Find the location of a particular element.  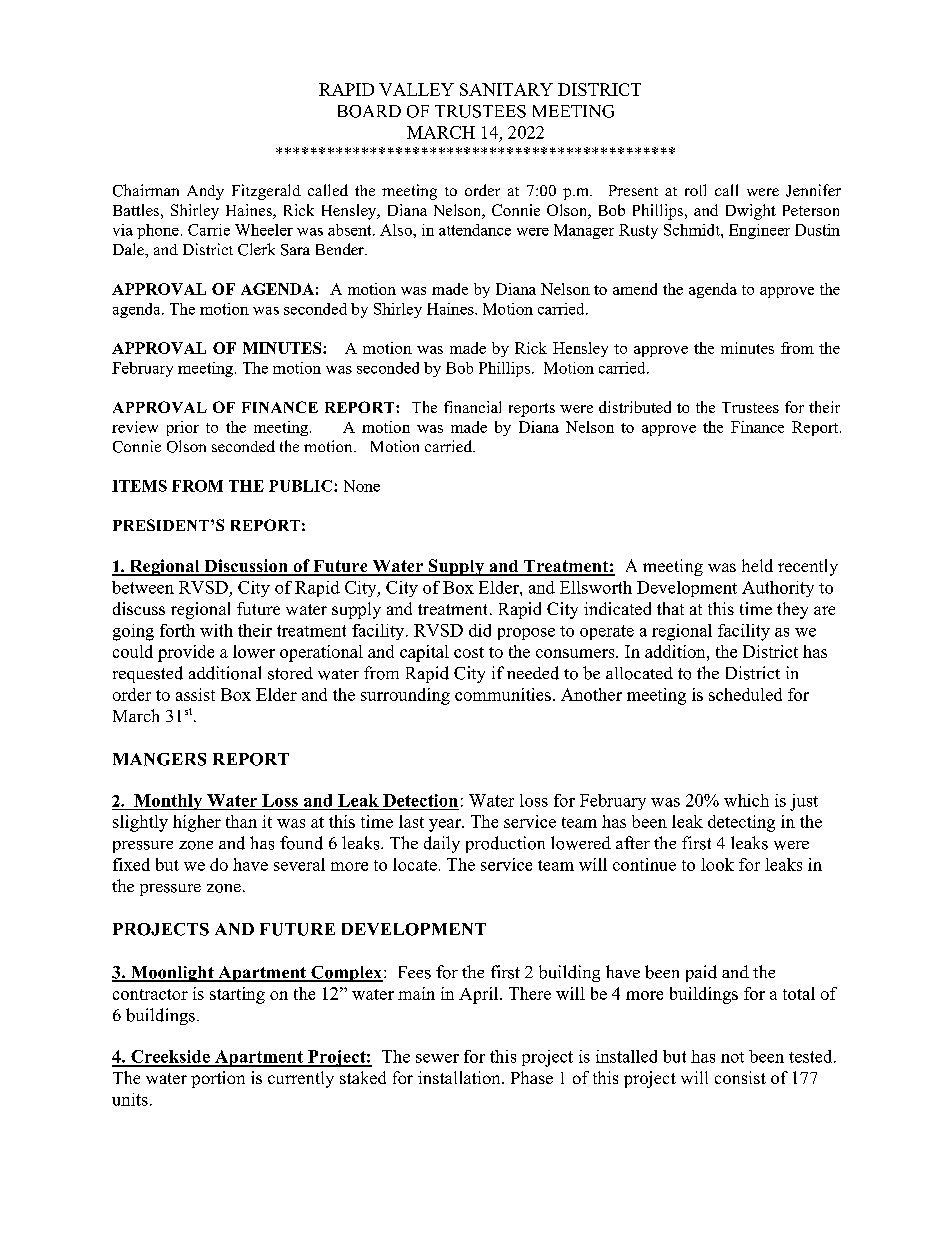

roll is located at coordinates (695, 190).
